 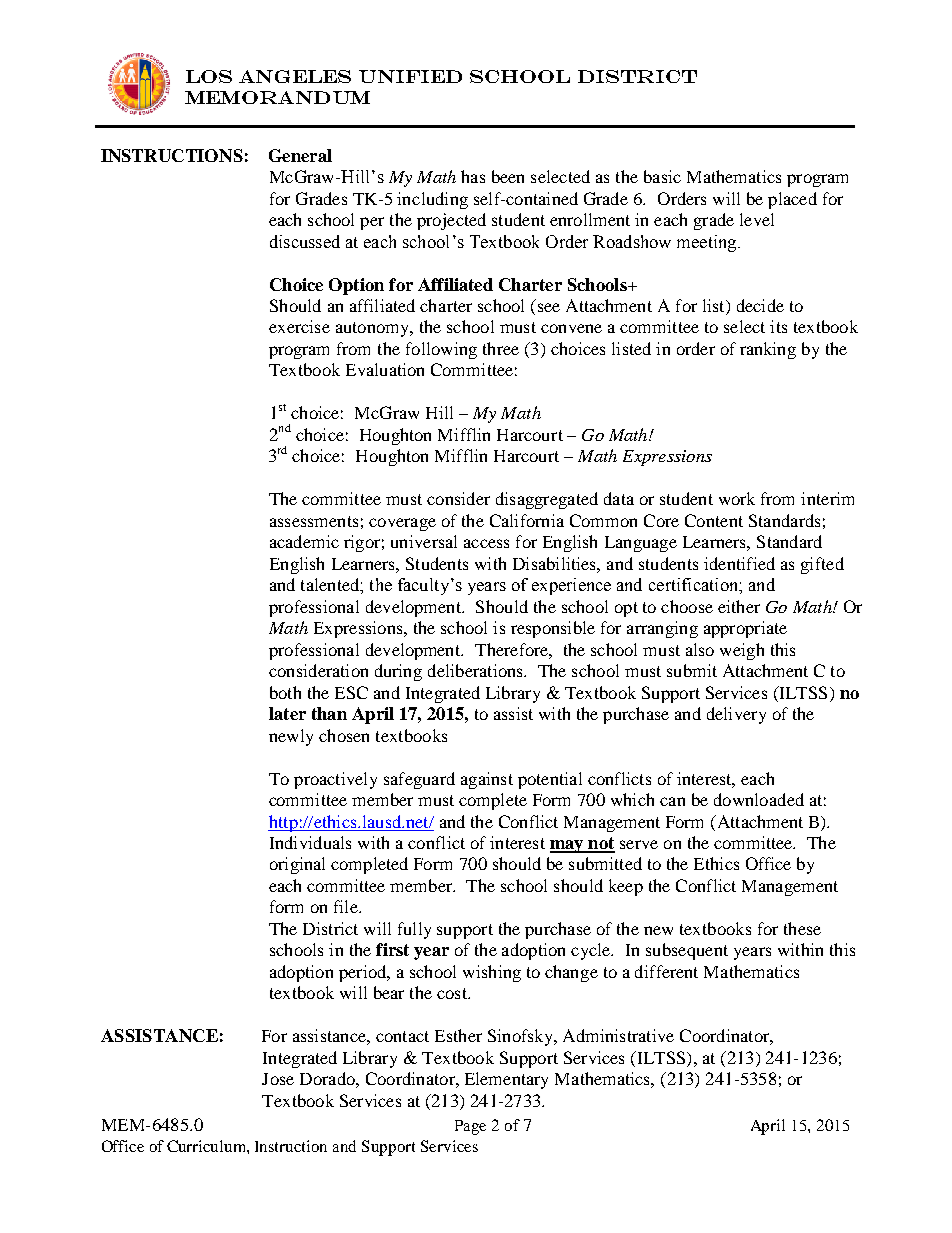 What do you see at coordinates (759, 799) in the screenshot?
I see `downloaded` at bounding box center [759, 799].
